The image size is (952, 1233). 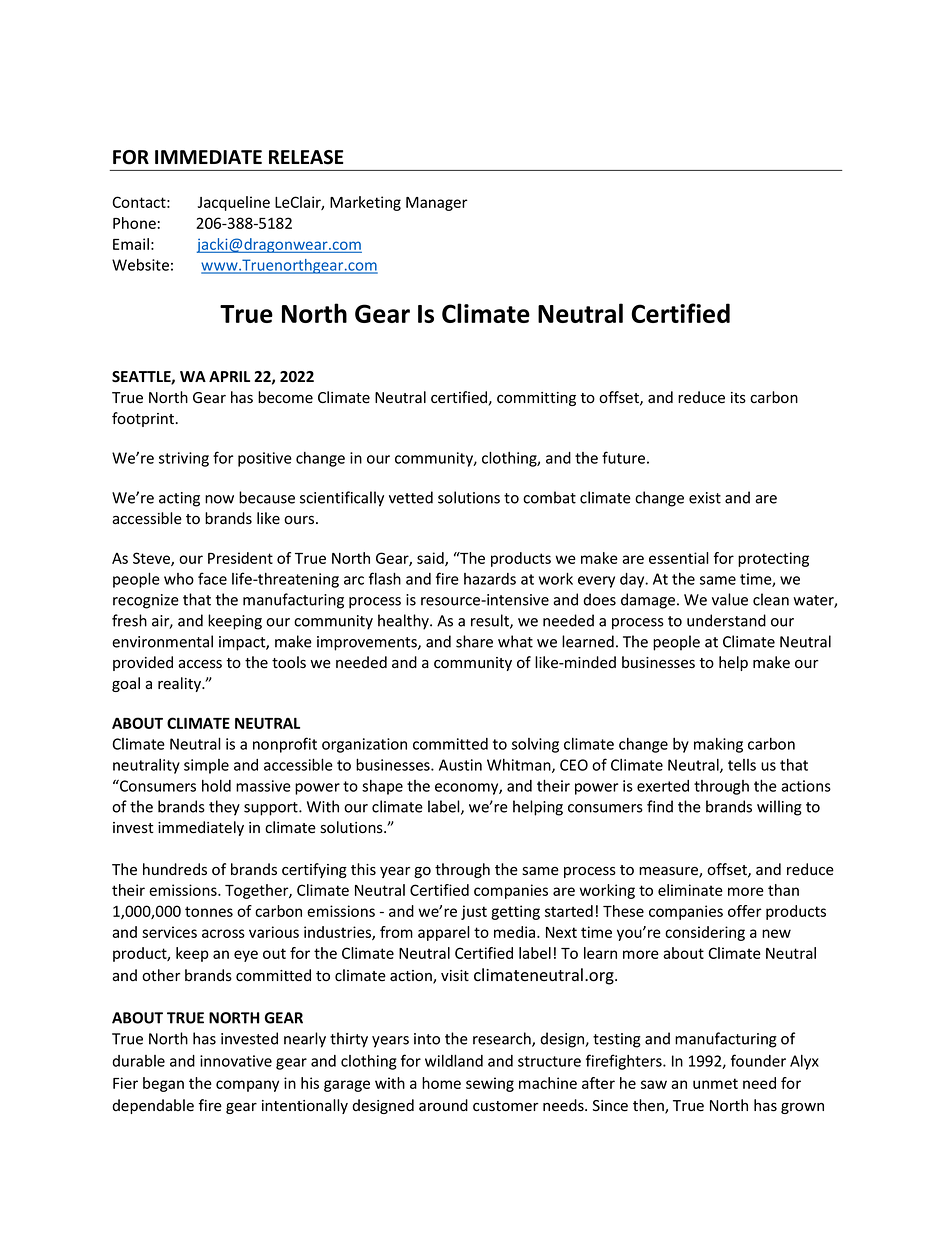 What do you see at coordinates (234, 203) in the page?
I see `Jacqueline` at bounding box center [234, 203].
